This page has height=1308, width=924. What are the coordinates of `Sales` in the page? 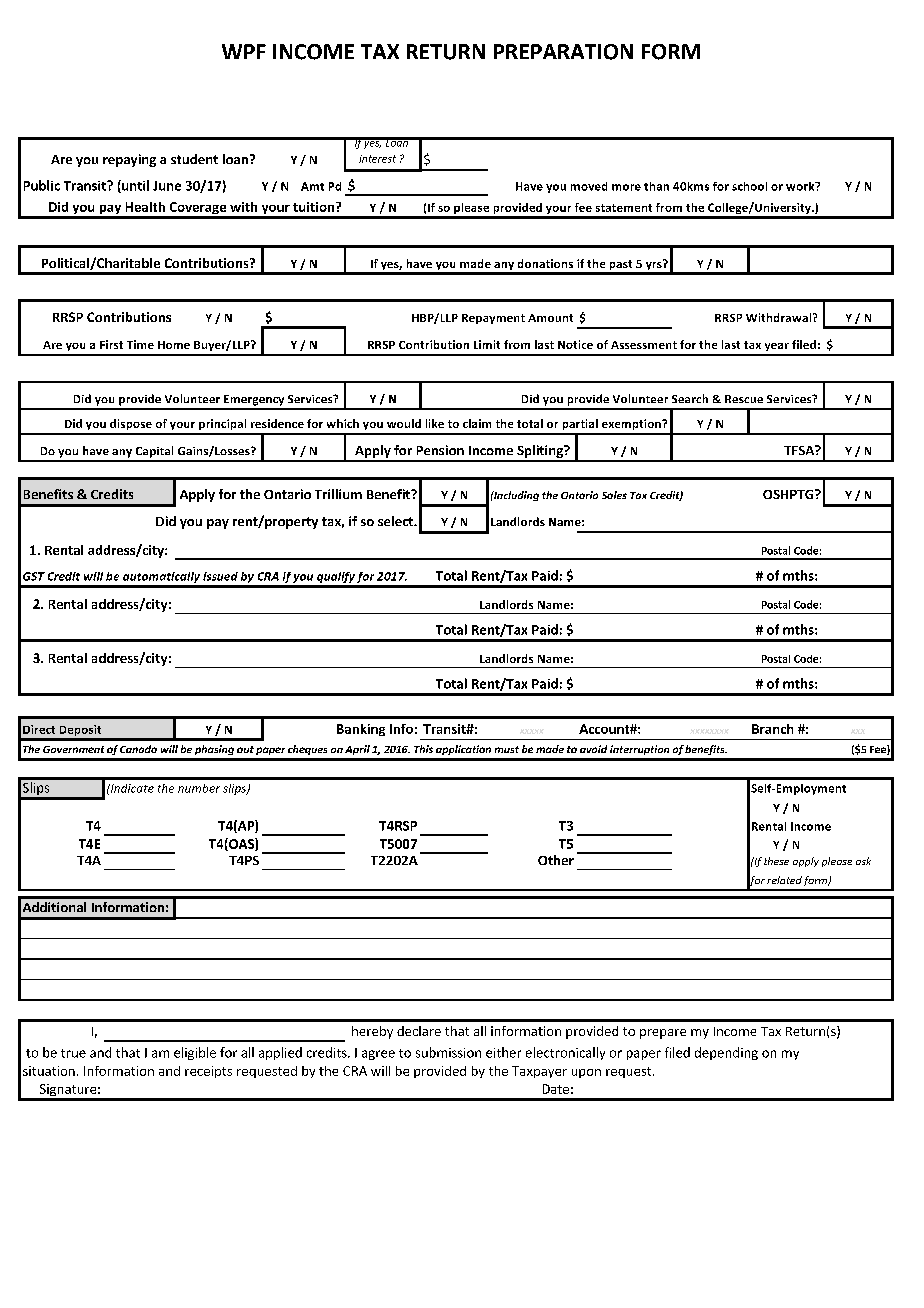 It's located at (614, 495).
